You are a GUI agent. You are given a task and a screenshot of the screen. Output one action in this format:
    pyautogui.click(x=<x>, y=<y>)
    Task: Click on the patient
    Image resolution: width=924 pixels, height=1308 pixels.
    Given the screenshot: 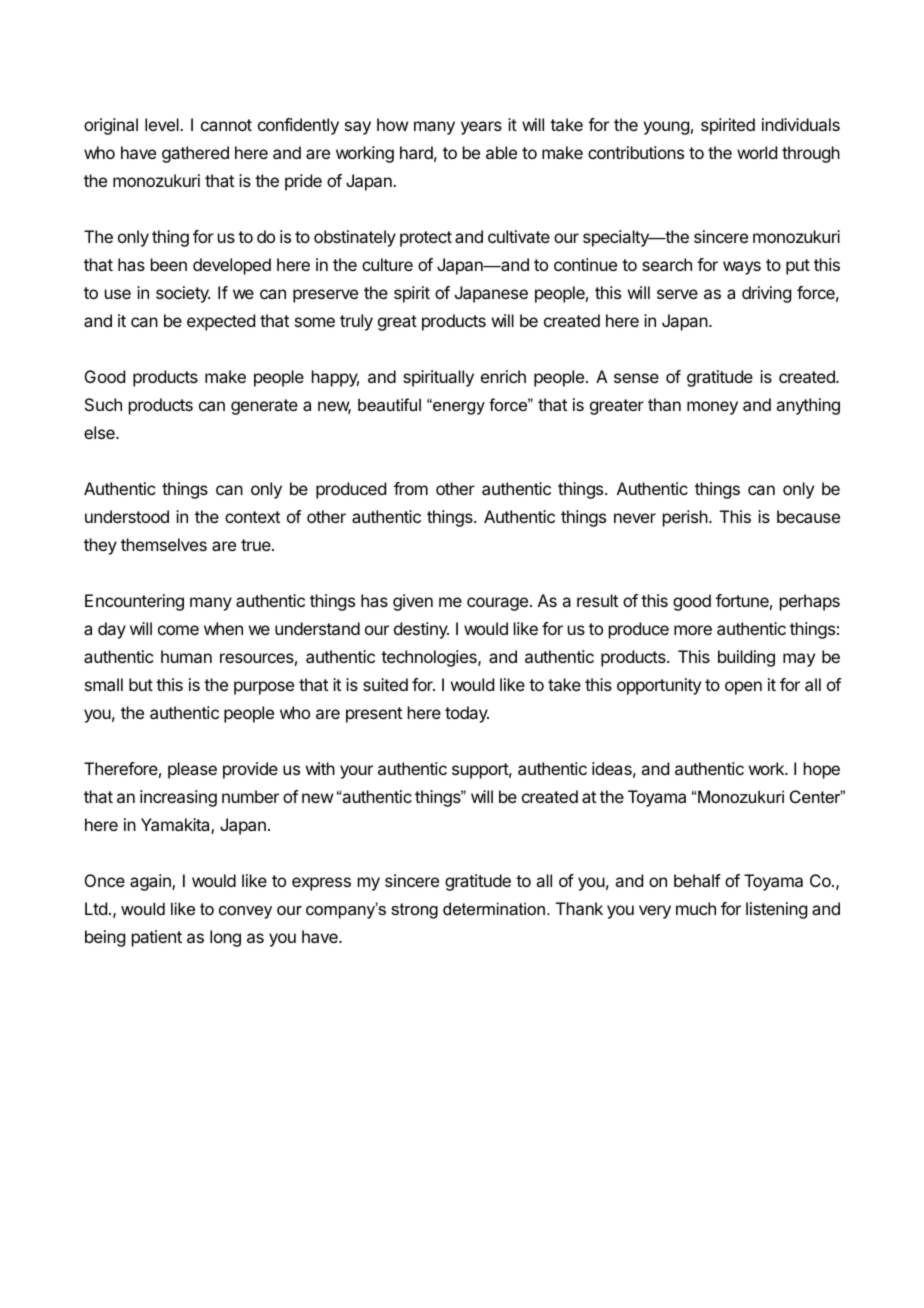 What is the action you would take?
    pyautogui.click(x=157, y=938)
